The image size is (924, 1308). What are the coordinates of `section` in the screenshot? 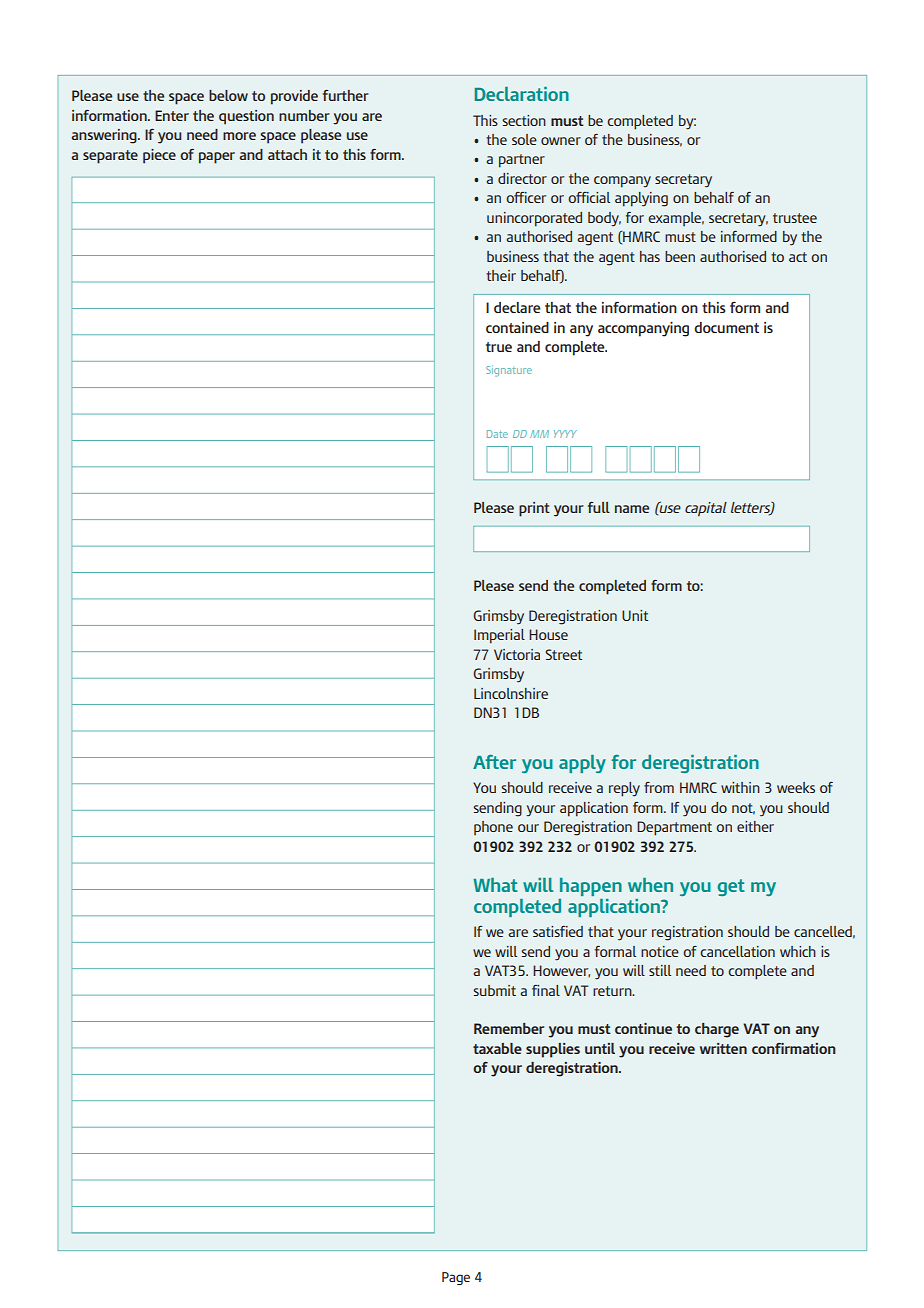 It's located at (524, 120).
